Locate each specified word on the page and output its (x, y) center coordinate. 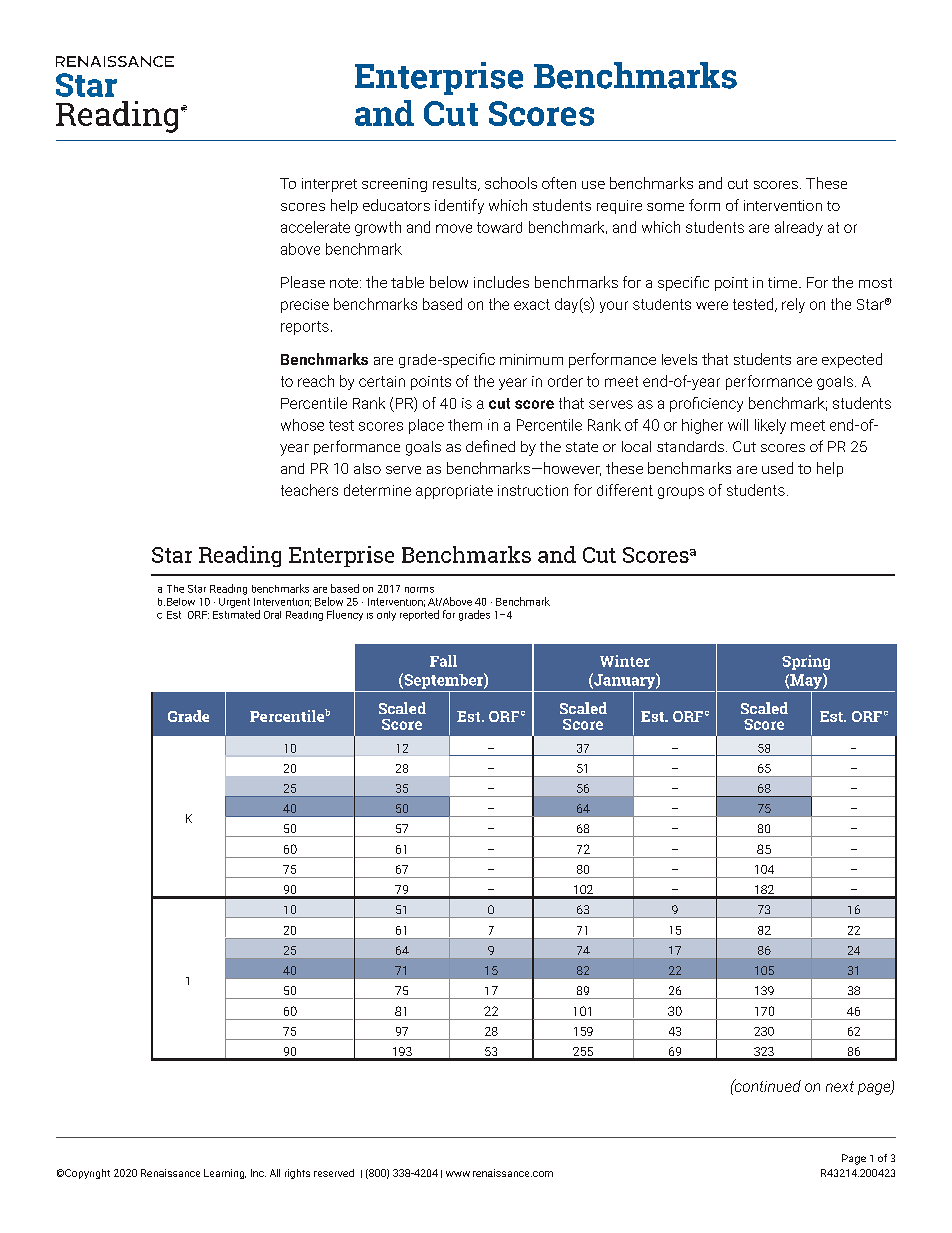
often (559, 183)
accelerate (315, 227)
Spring (806, 662)
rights (297, 1174)
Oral (272, 615)
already (799, 228)
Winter (625, 661)
